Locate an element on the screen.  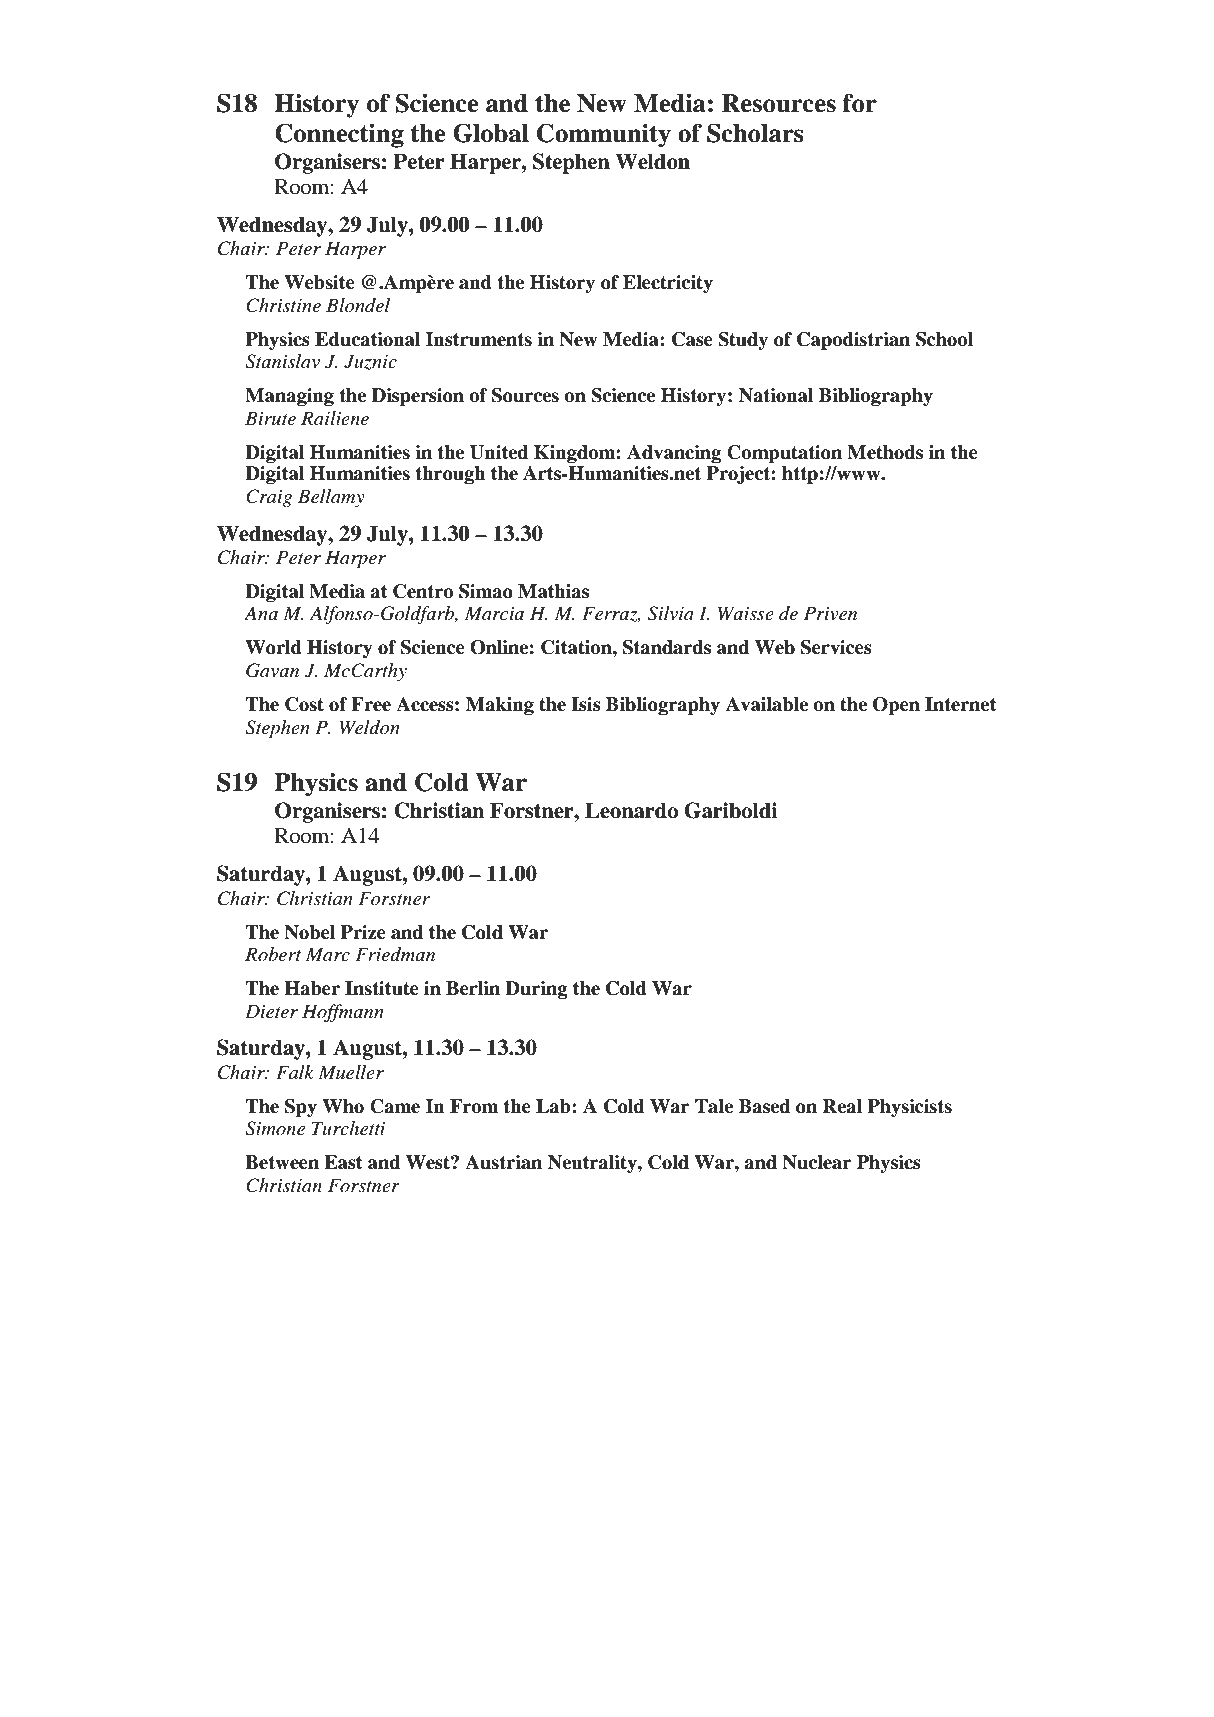
Scholars is located at coordinates (755, 133).
